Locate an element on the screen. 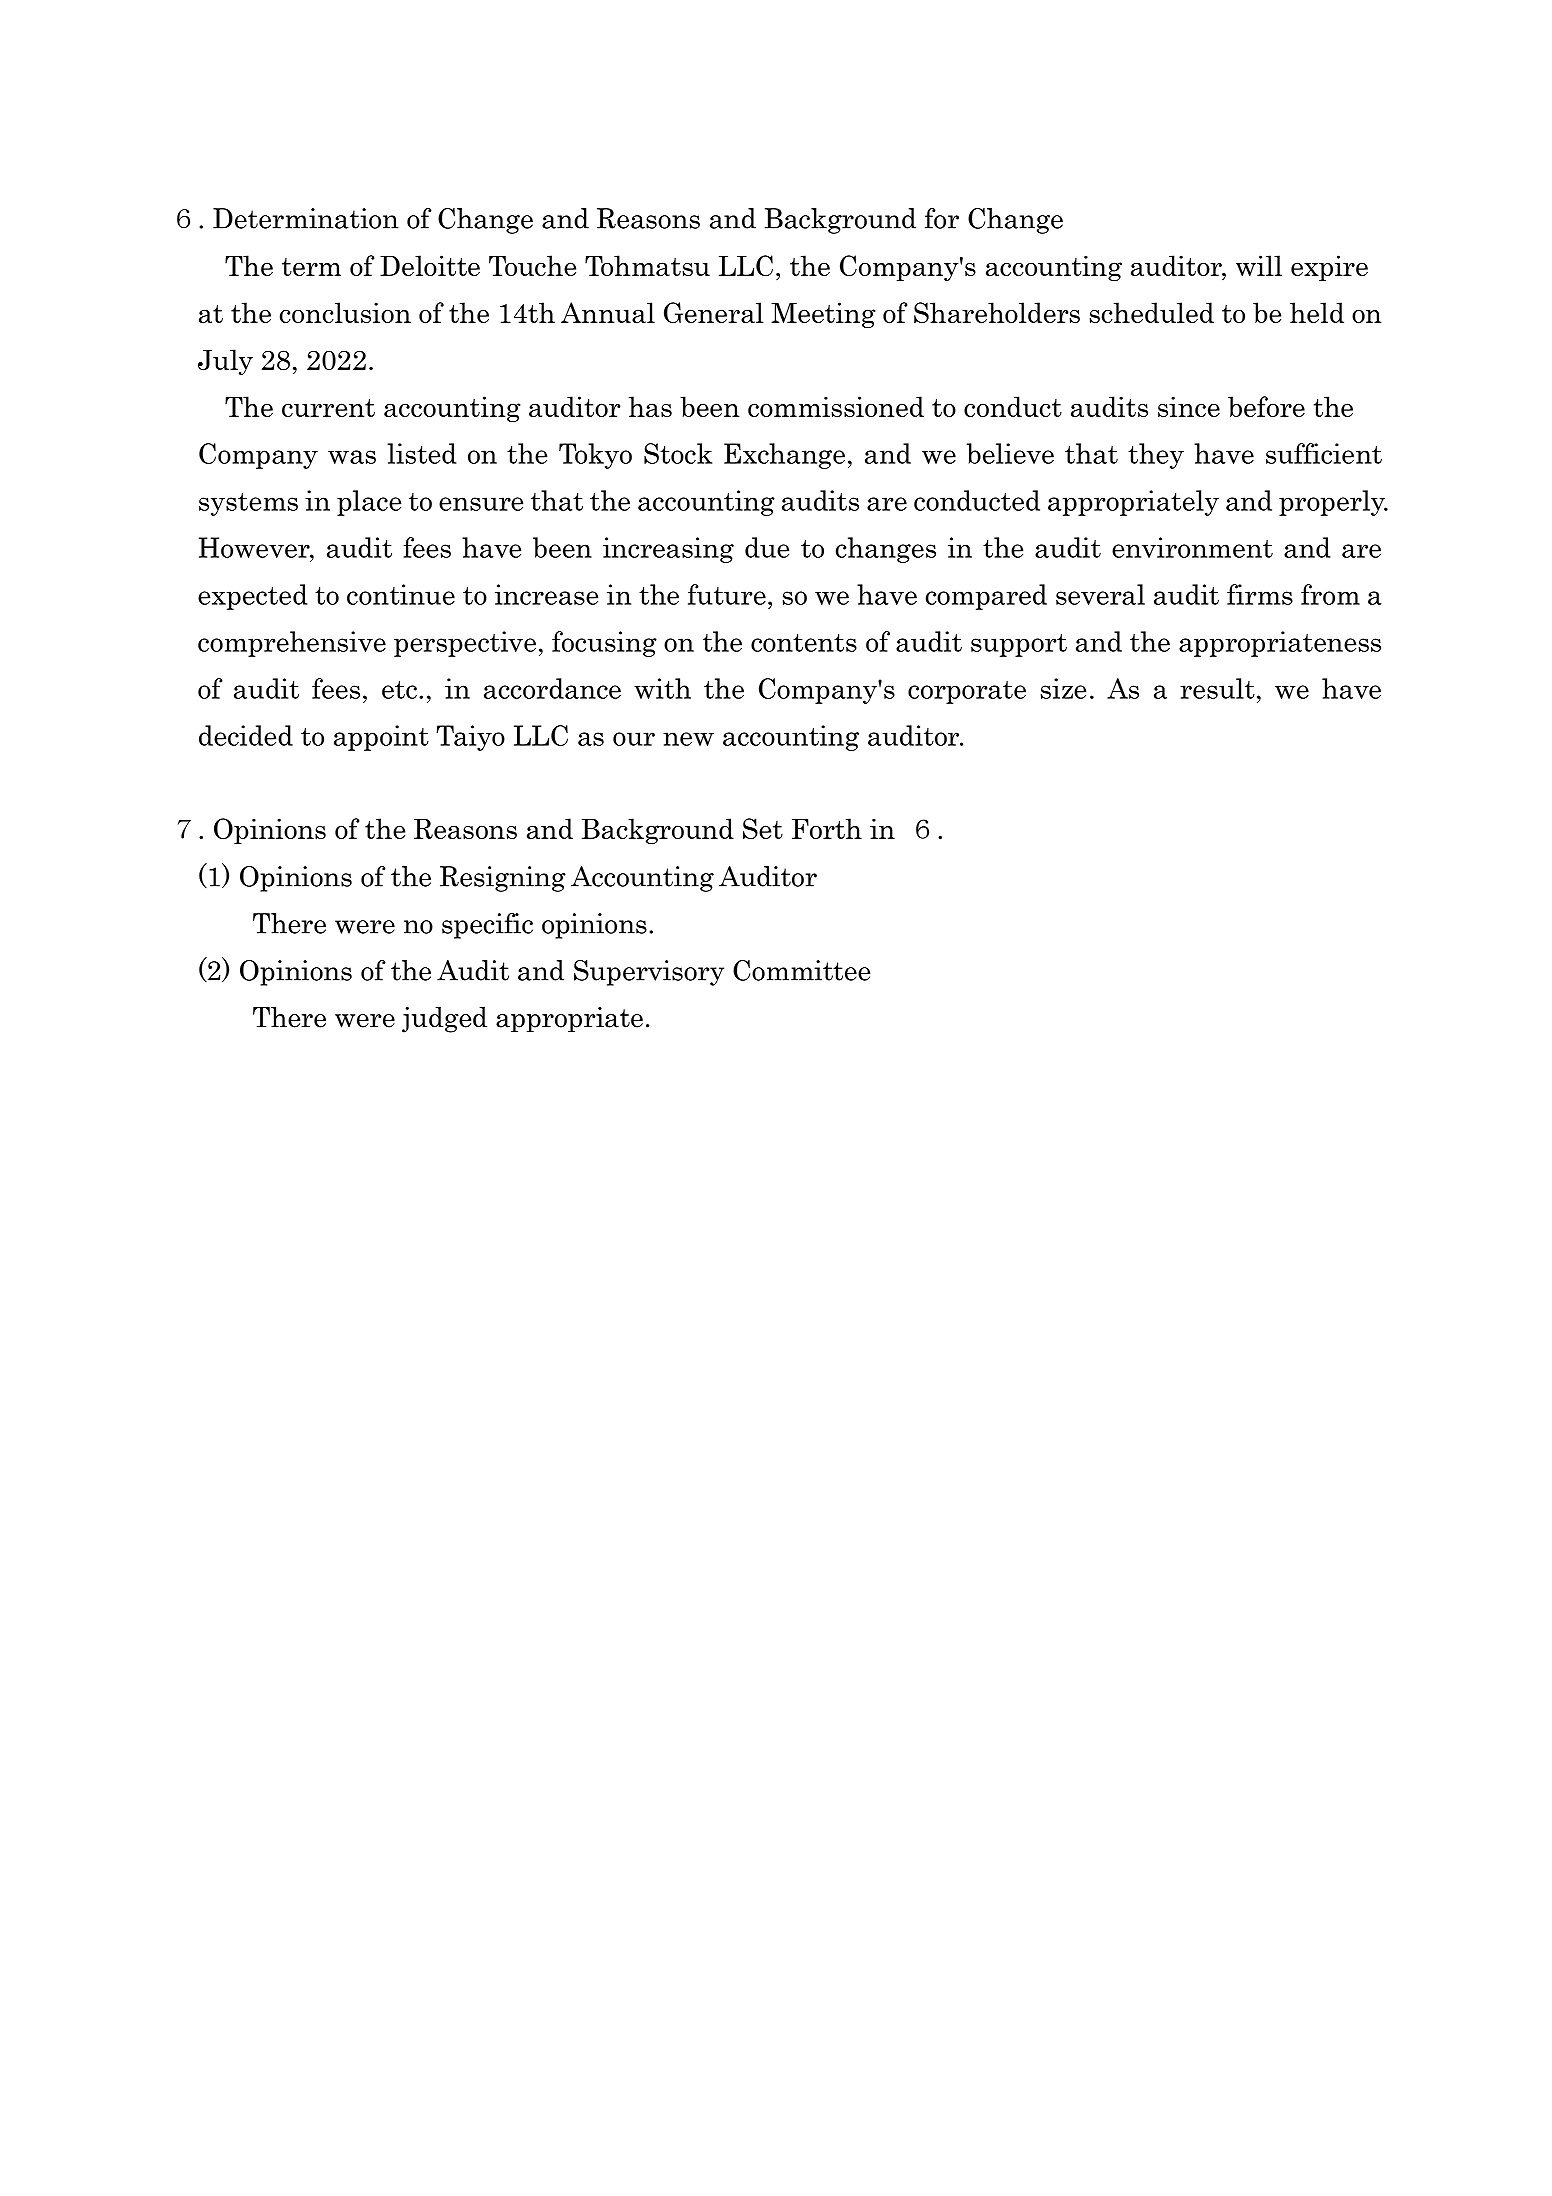  place is located at coordinates (369, 503).
